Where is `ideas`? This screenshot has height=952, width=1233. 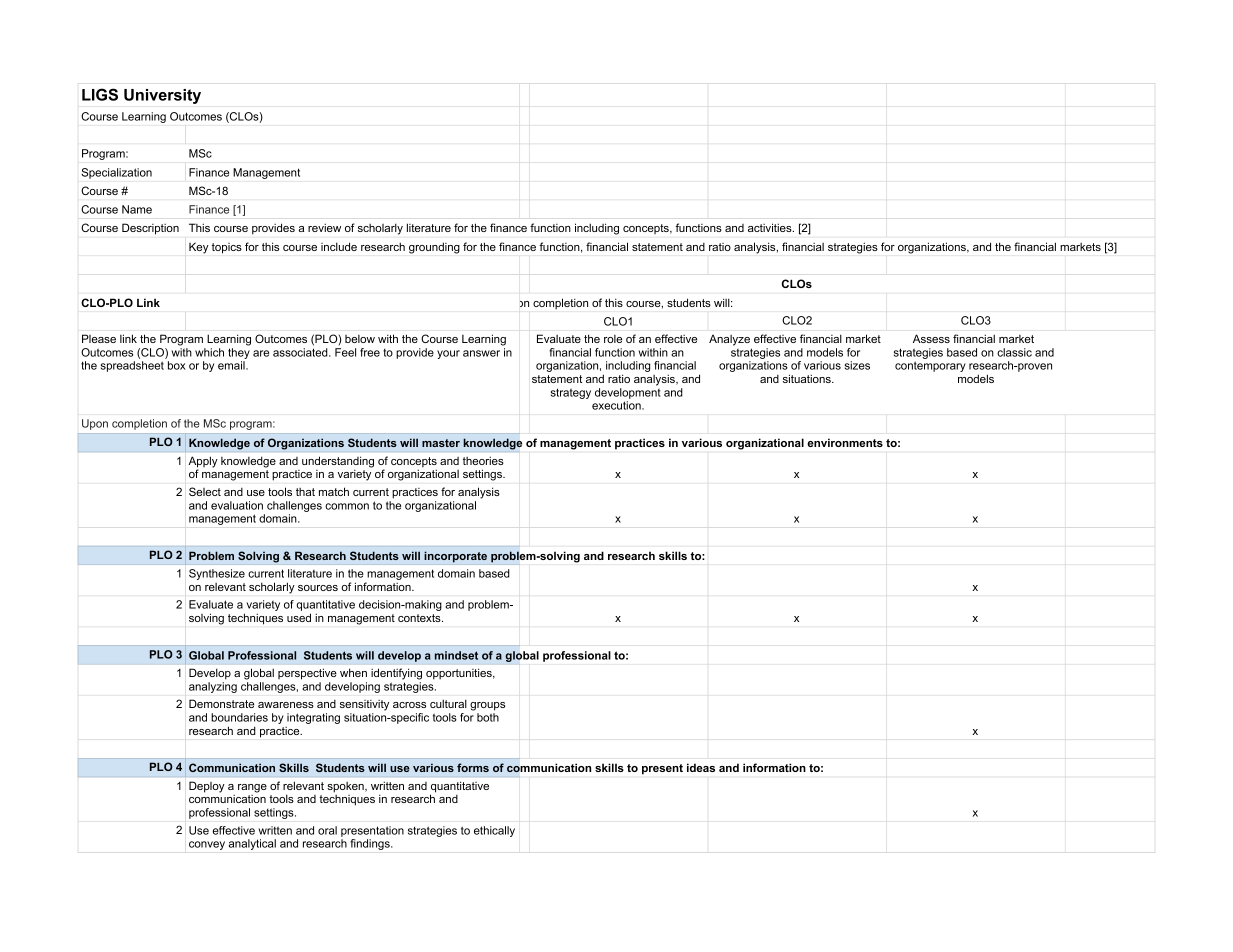
ideas is located at coordinates (701, 767).
